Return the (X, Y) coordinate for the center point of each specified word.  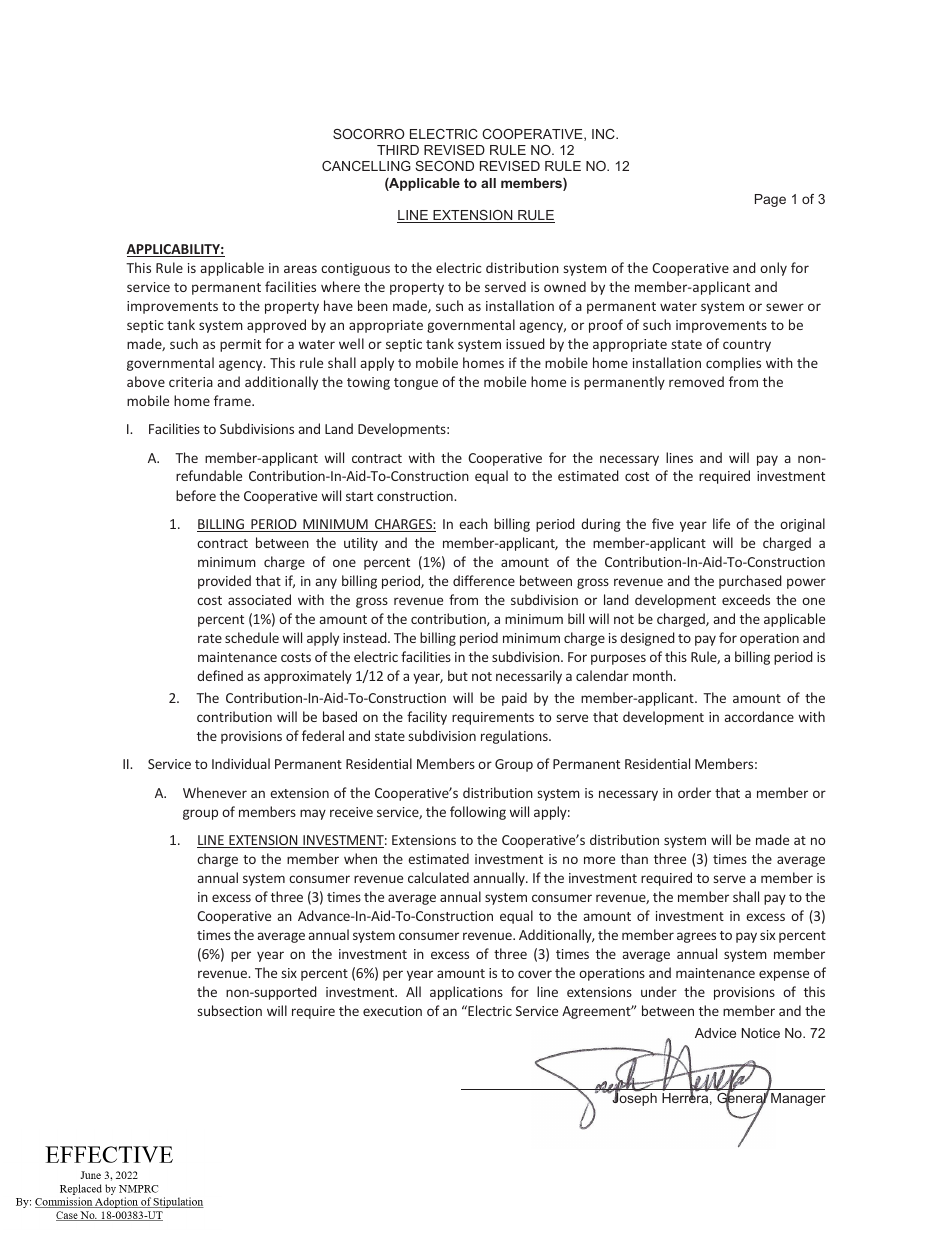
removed (696, 381)
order (694, 792)
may (313, 814)
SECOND (444, 166)
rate (210, 638)
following (478, 813)
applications (466, 993)
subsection (230, 1010)
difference (484, 580)
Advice (715, 1033)
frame (233, 400)
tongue (416, 384)
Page (770, 200)
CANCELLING (366, 166)
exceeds (746, 599)
